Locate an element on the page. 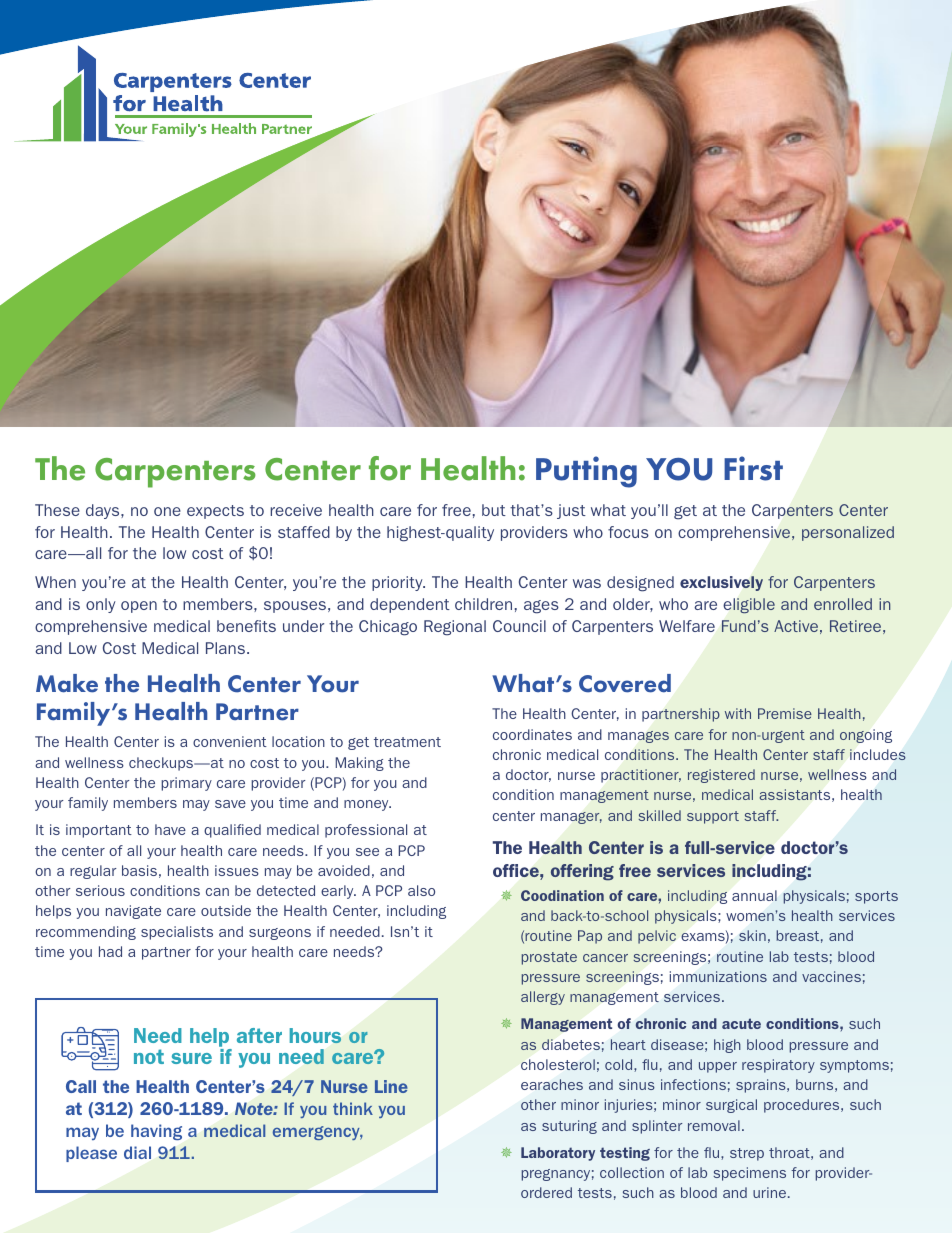  dial is located at coordinates (137, 1152).
